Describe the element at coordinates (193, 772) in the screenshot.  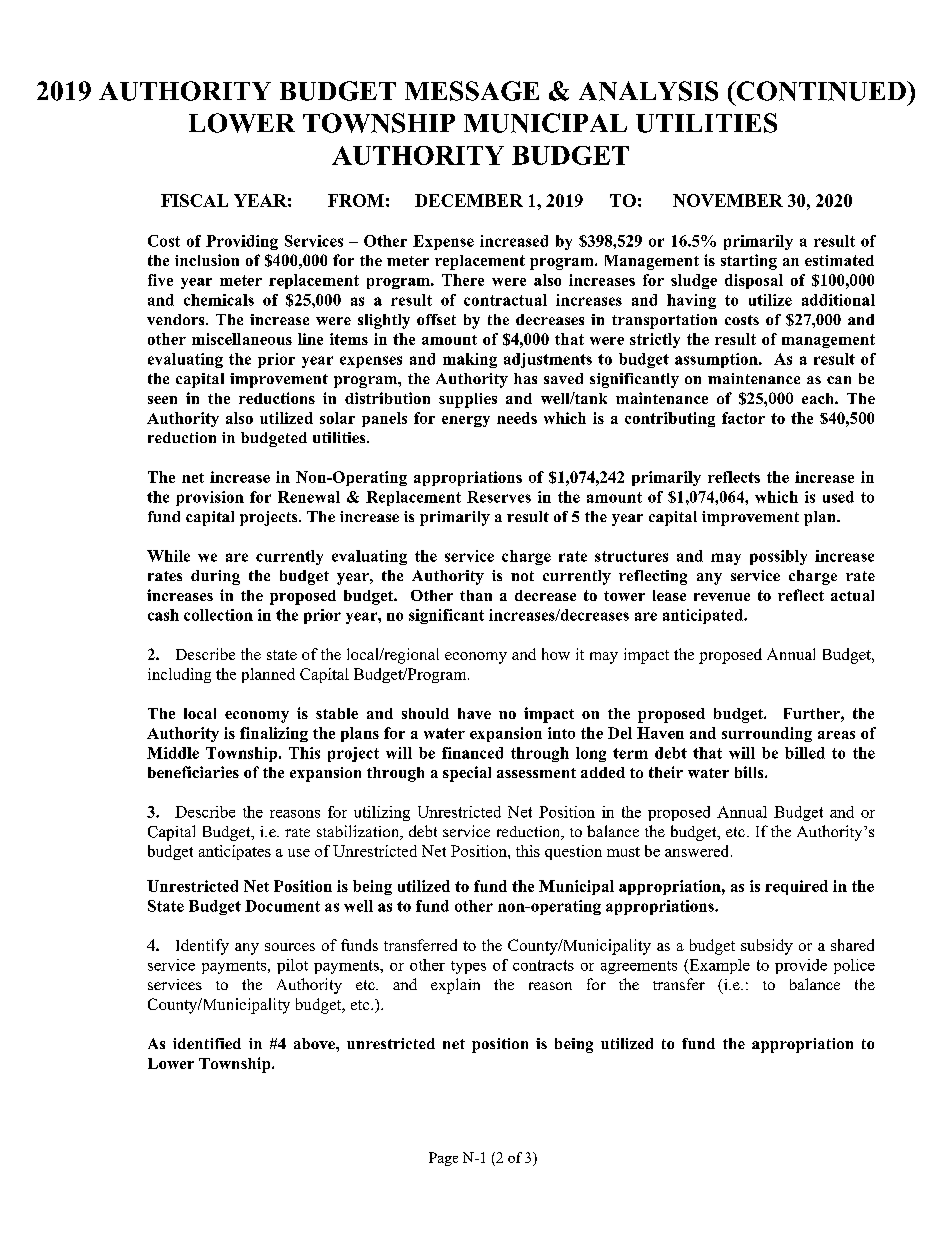
I see `beneficiaries` at that location.
